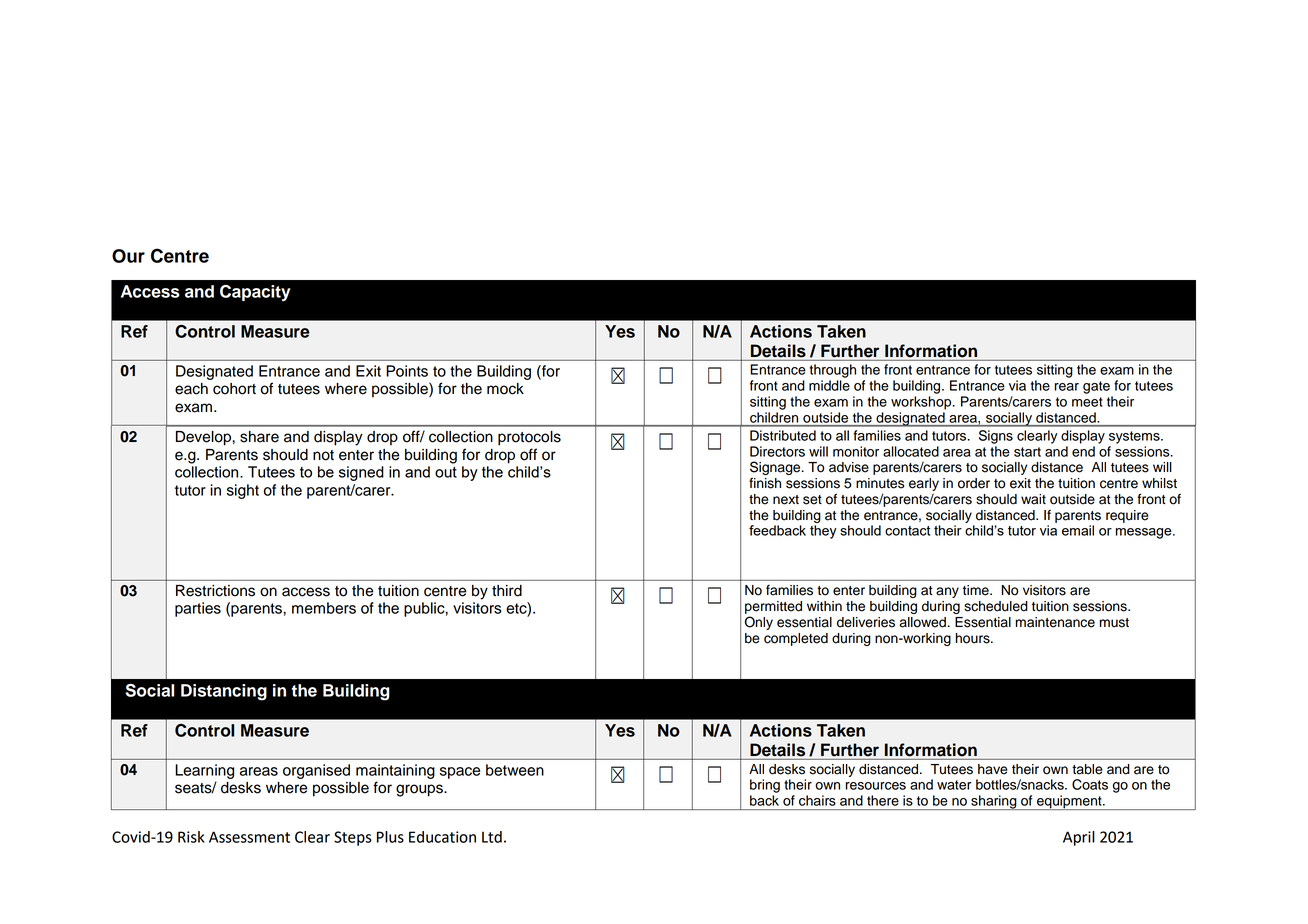 This page has height=924, width=1308. Describe the element at coordinates (796, 639) in the page. I see `completed` at that location.
